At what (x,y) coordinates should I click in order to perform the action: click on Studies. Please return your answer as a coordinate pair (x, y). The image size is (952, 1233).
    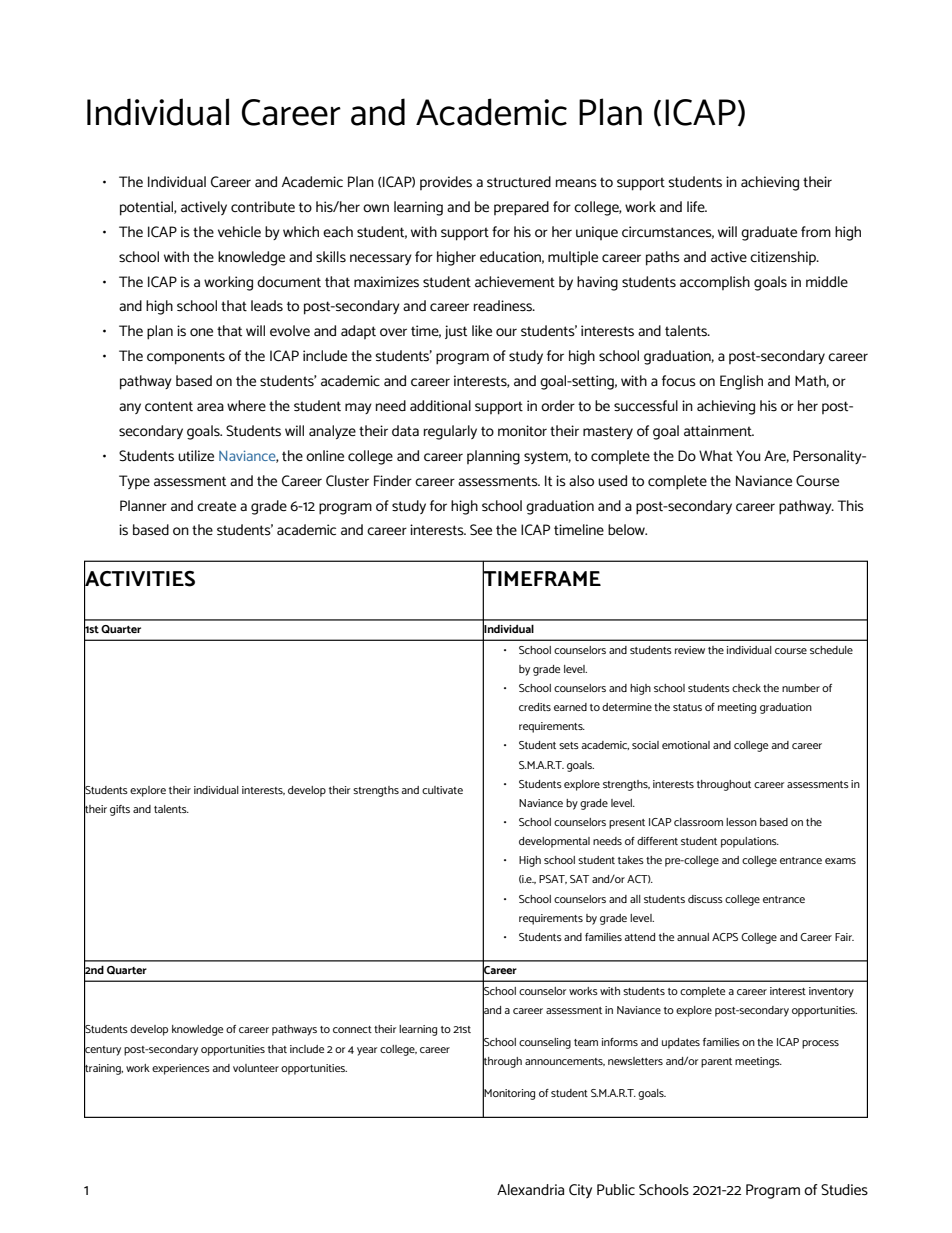
    Looking at the image, I should click on (844, 1190).
